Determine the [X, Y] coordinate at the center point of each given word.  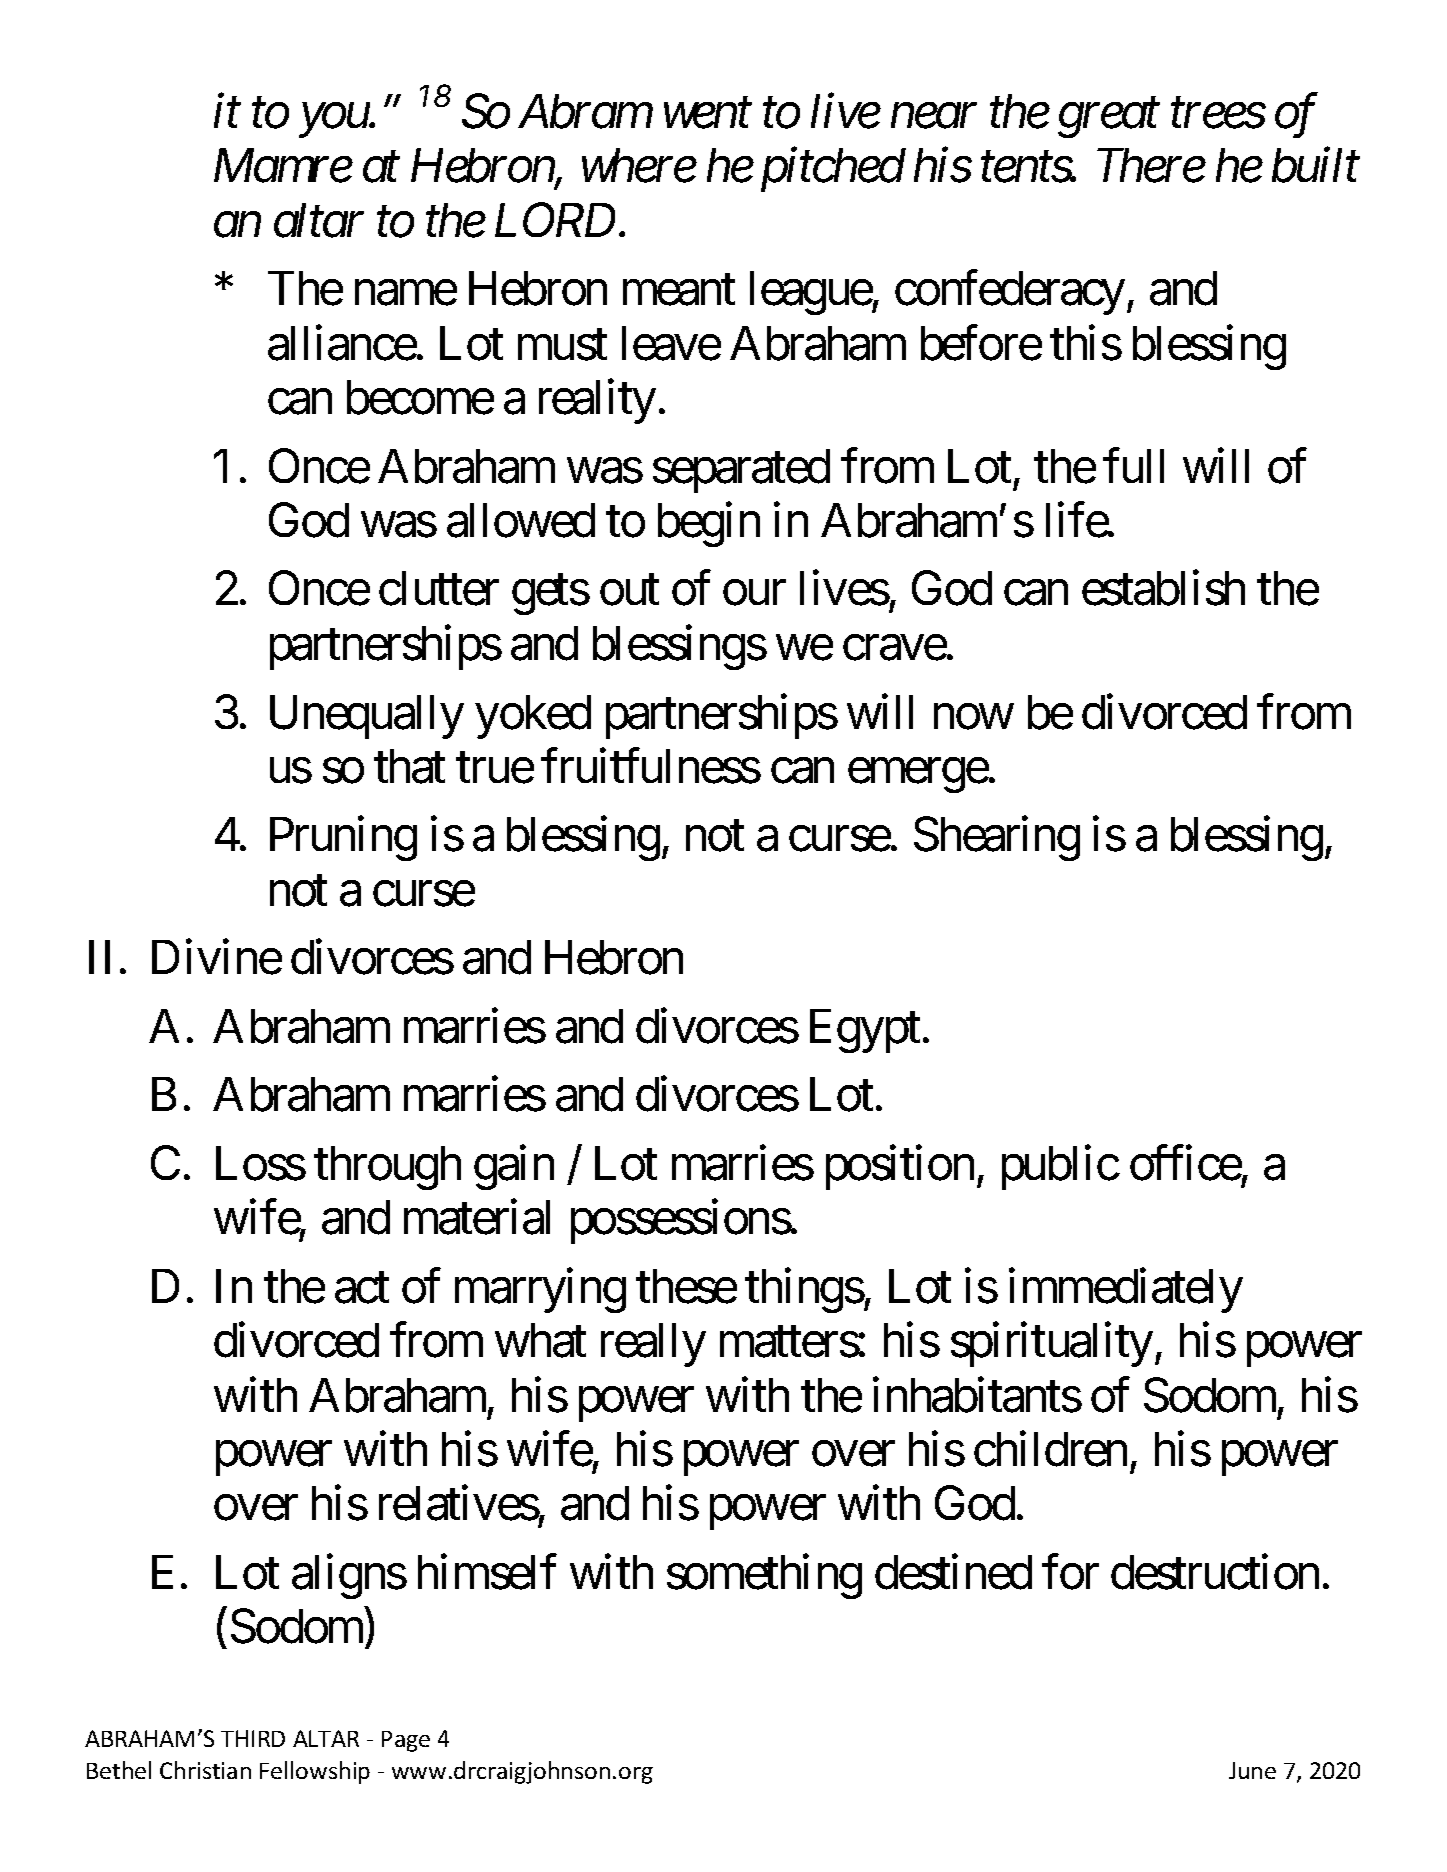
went [708, 114]
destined [953, 1572]
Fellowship [315, 1772]
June [1252, 1770]
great [1109, 119]
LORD [555, 220]
